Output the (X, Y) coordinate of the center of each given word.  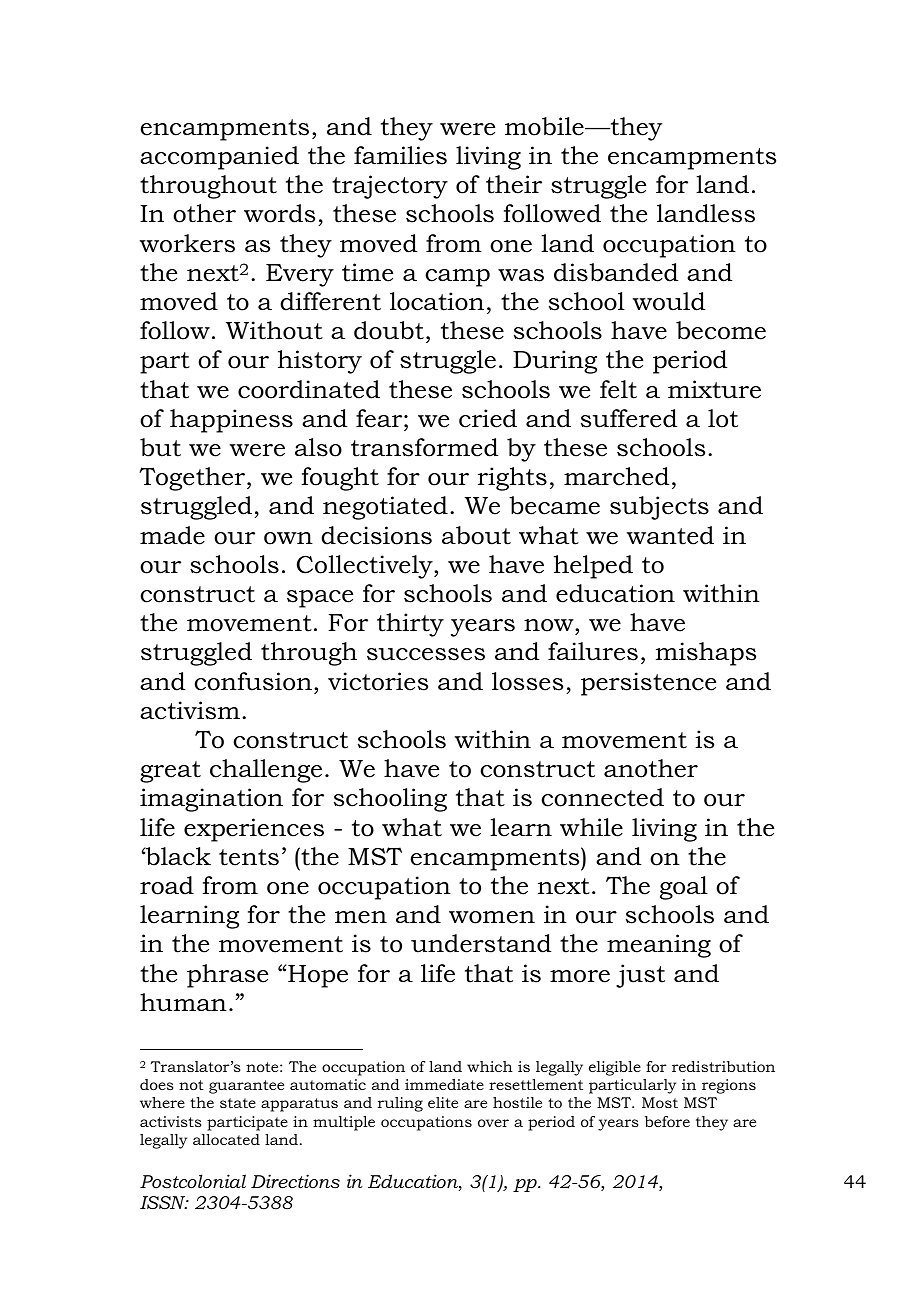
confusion (253, 681)
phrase (227, 976)
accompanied (219, 158)
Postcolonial (193, 1181)
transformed (424, 447)
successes (426, 654)
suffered (629, 418)
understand (481, 943)
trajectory (390, 187)
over (493, 1123)
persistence (648, 684)
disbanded (616, 272)
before (667, 1121)
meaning (659, 946)
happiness (231, 421)
